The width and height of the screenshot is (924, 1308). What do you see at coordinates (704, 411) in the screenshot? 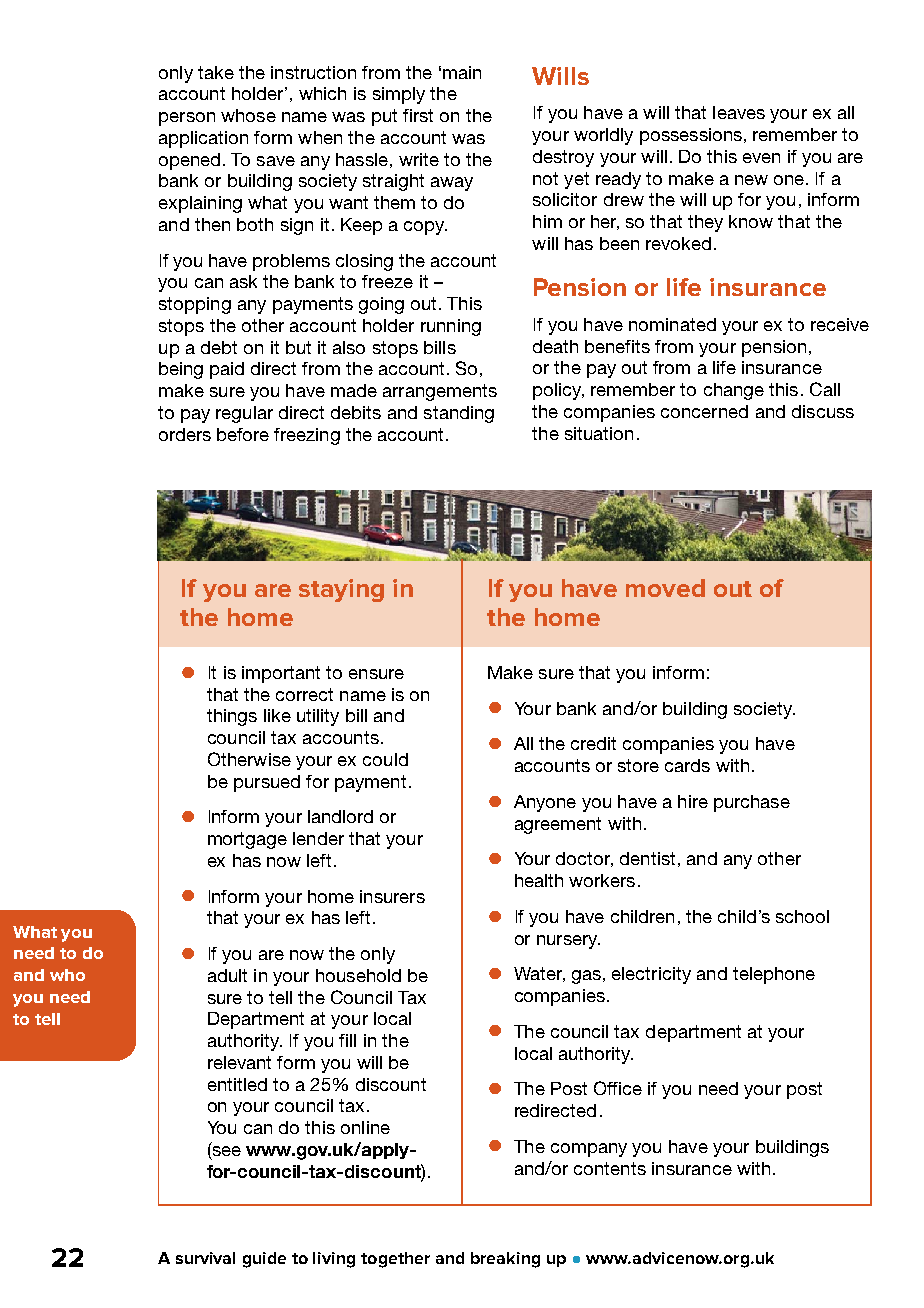
I see `concerned` at bounding box center [704, 411].
